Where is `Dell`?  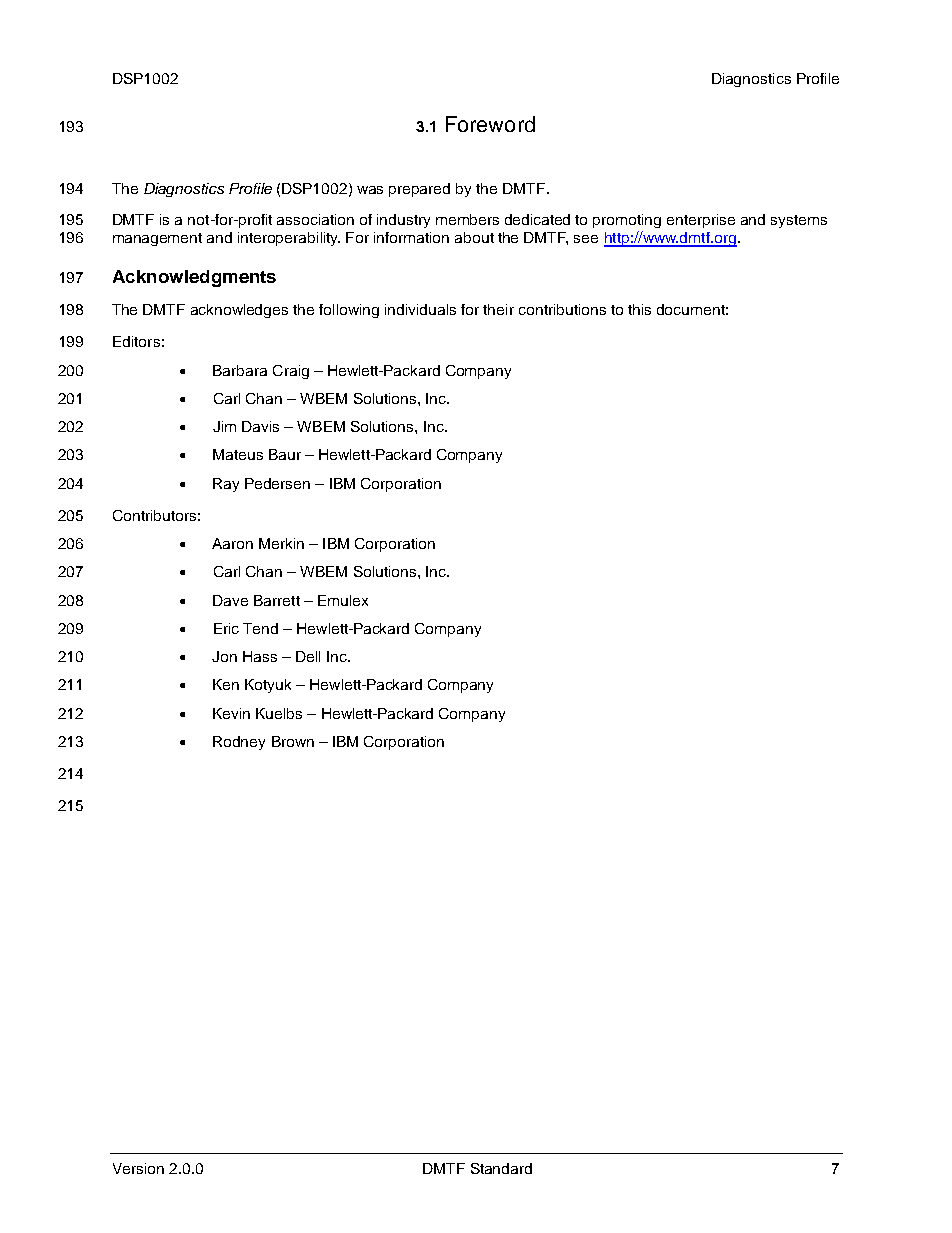
Dell is located at coordinates (308, 656).
